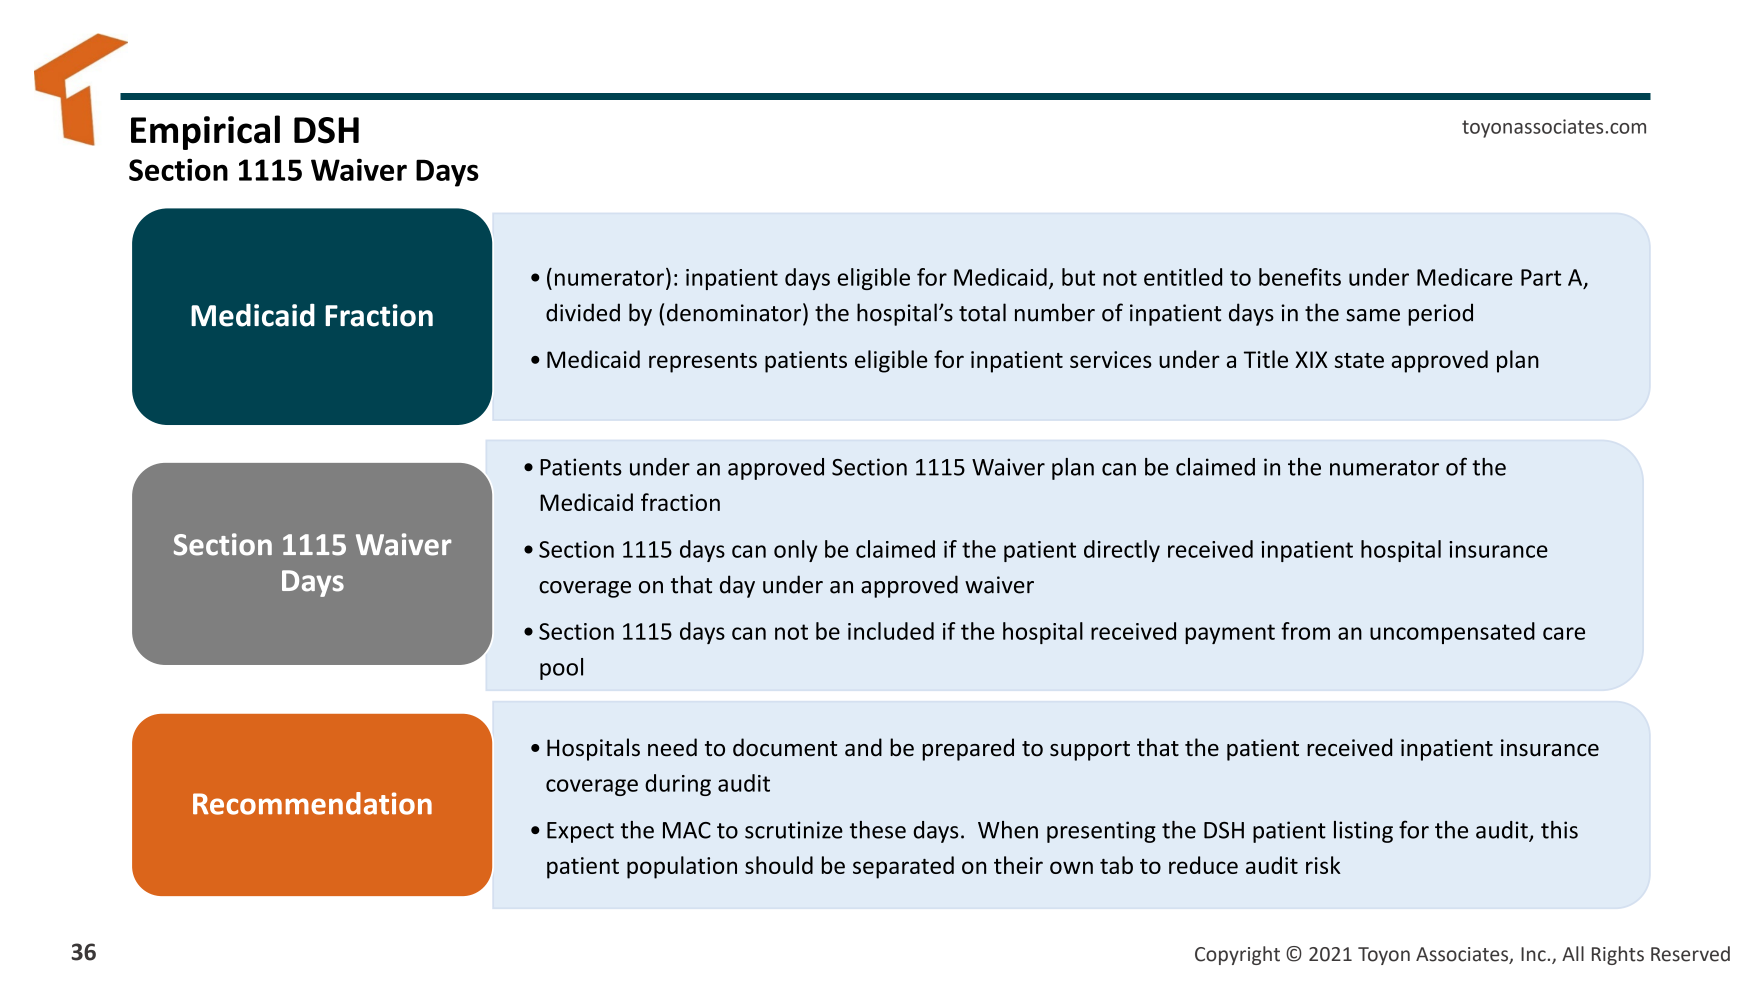 The width and height of the page is (1755, 987). Describe the element at coordinates (796, 551) in the page. I see `only` at that location.
